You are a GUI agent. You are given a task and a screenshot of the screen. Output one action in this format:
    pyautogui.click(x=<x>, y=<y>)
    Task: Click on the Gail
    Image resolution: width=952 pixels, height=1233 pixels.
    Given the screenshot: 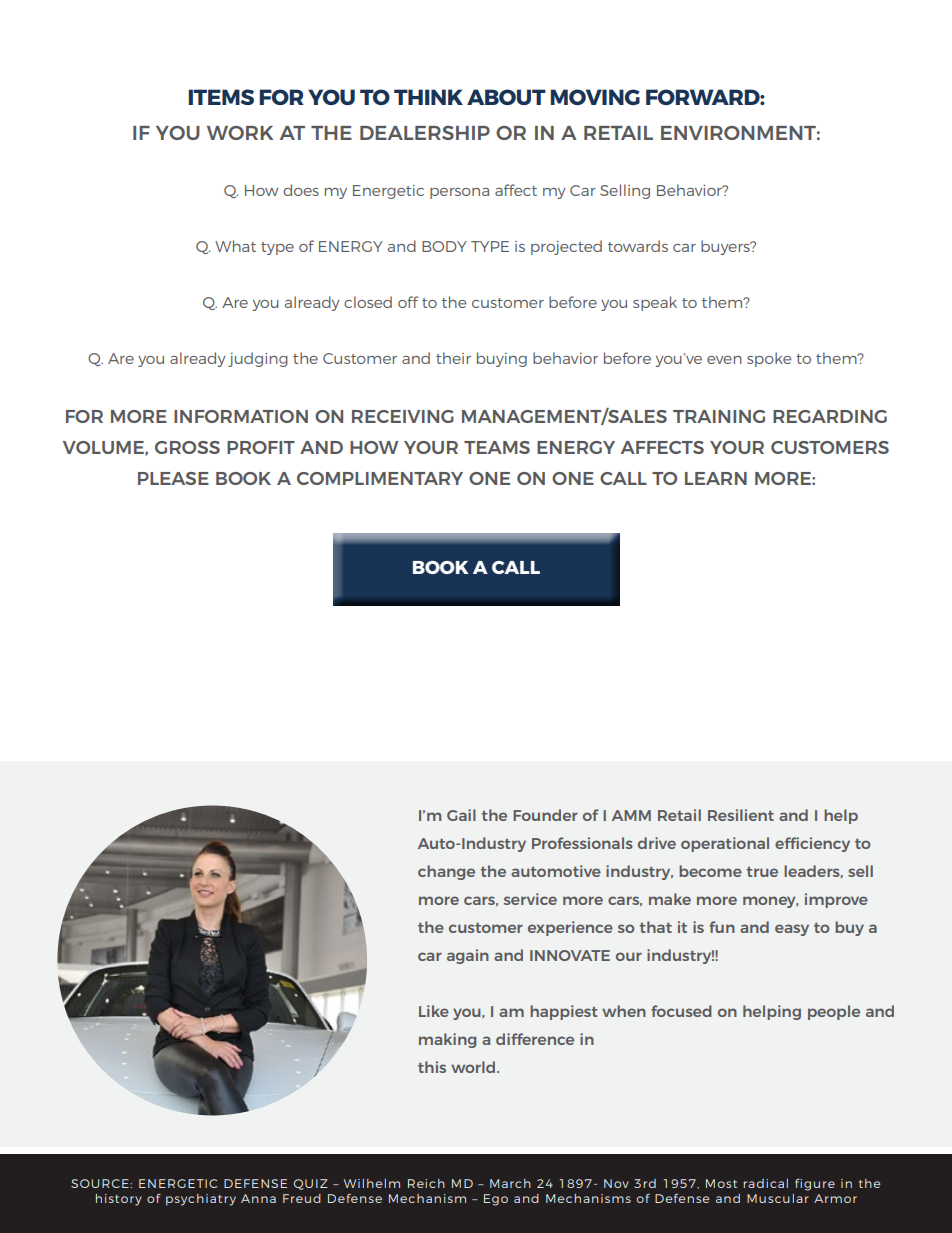 What is the action you would take?
    pyautogui.click(x=461, y=815)
